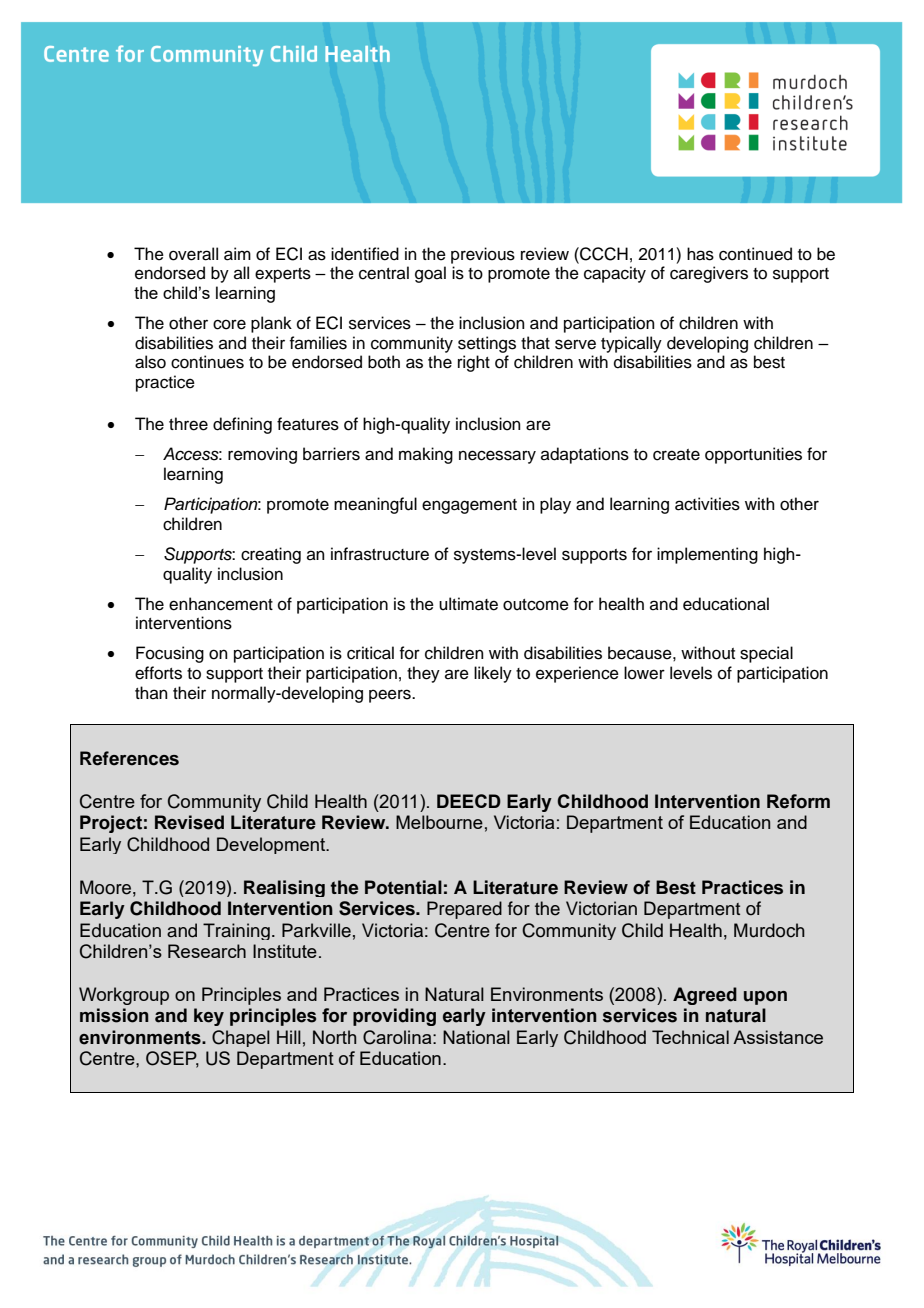 The height and width of the document is (1308, 924). What do you see at coordinates (193, 254) in the document?
I see `overall` at bounding box center [193, 254].
